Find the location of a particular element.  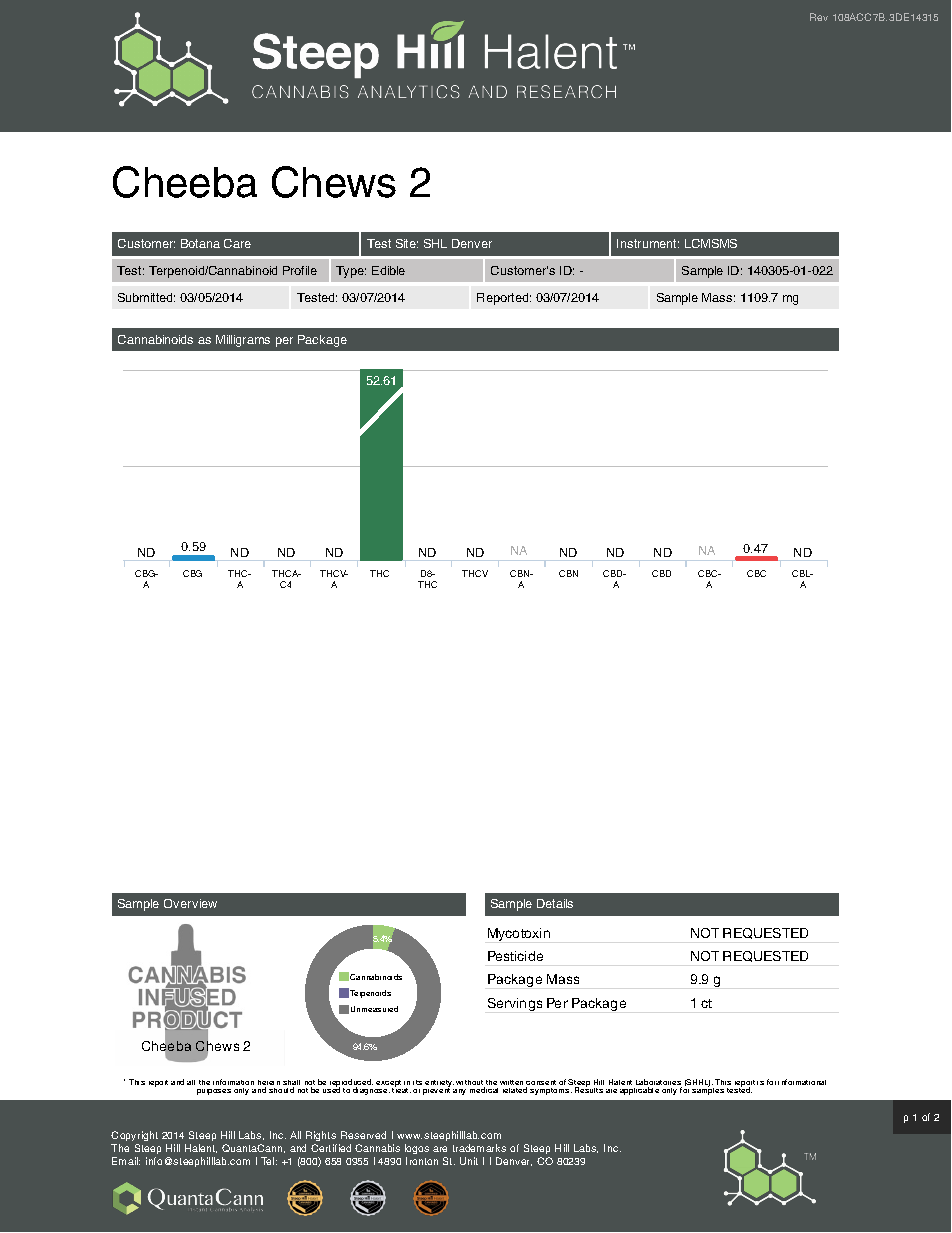

Profile is located at coordinates (300, 270).
